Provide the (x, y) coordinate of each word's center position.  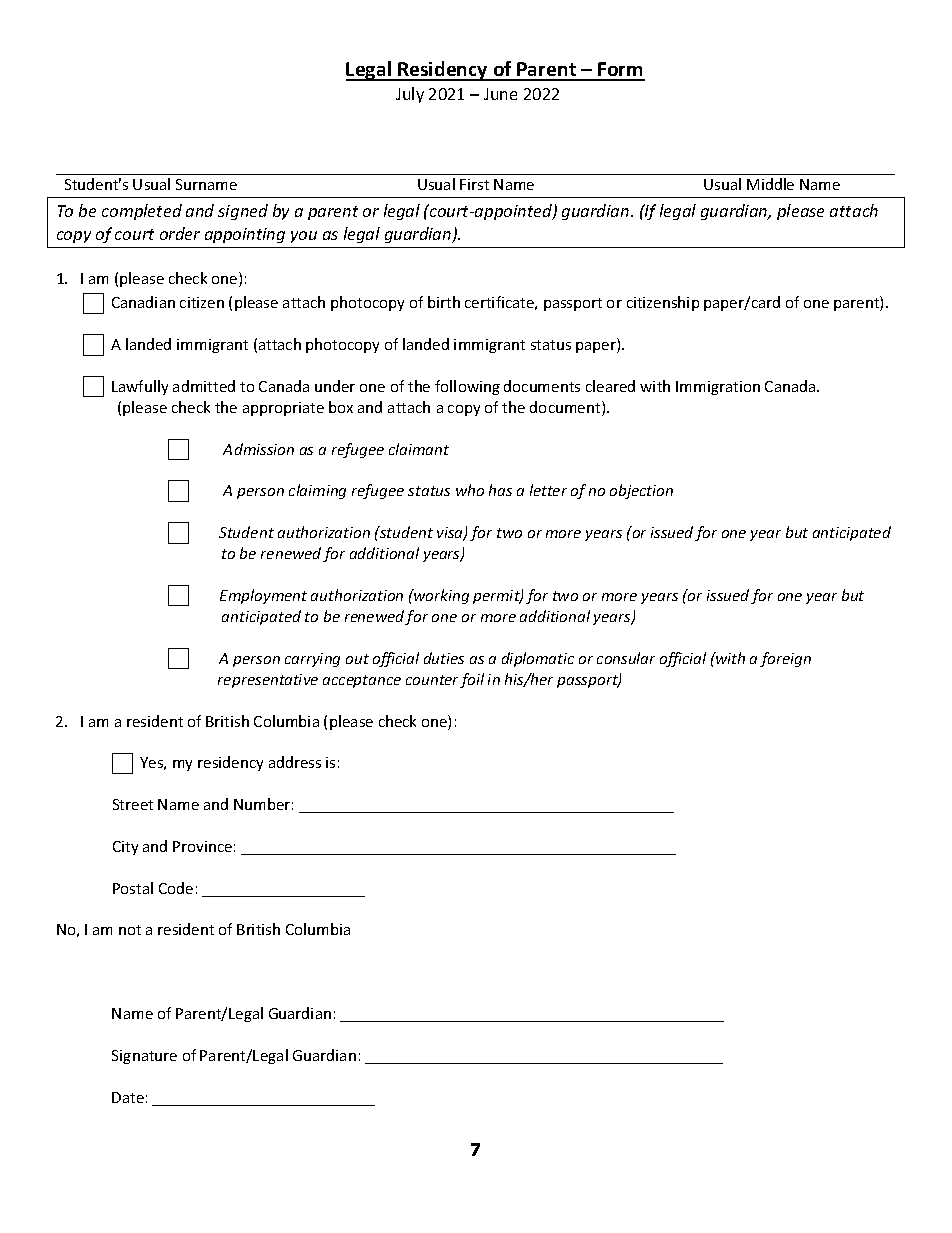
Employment (263, 596)
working (440, 596)
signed (243, 212)
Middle (770, 184)
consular (626, 658)
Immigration (718, 388)
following (467, 387)
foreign (785, 659)
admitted (204, 386)
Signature (144, 1057)
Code (176, 888)
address (295, 762)
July (410, 95)
